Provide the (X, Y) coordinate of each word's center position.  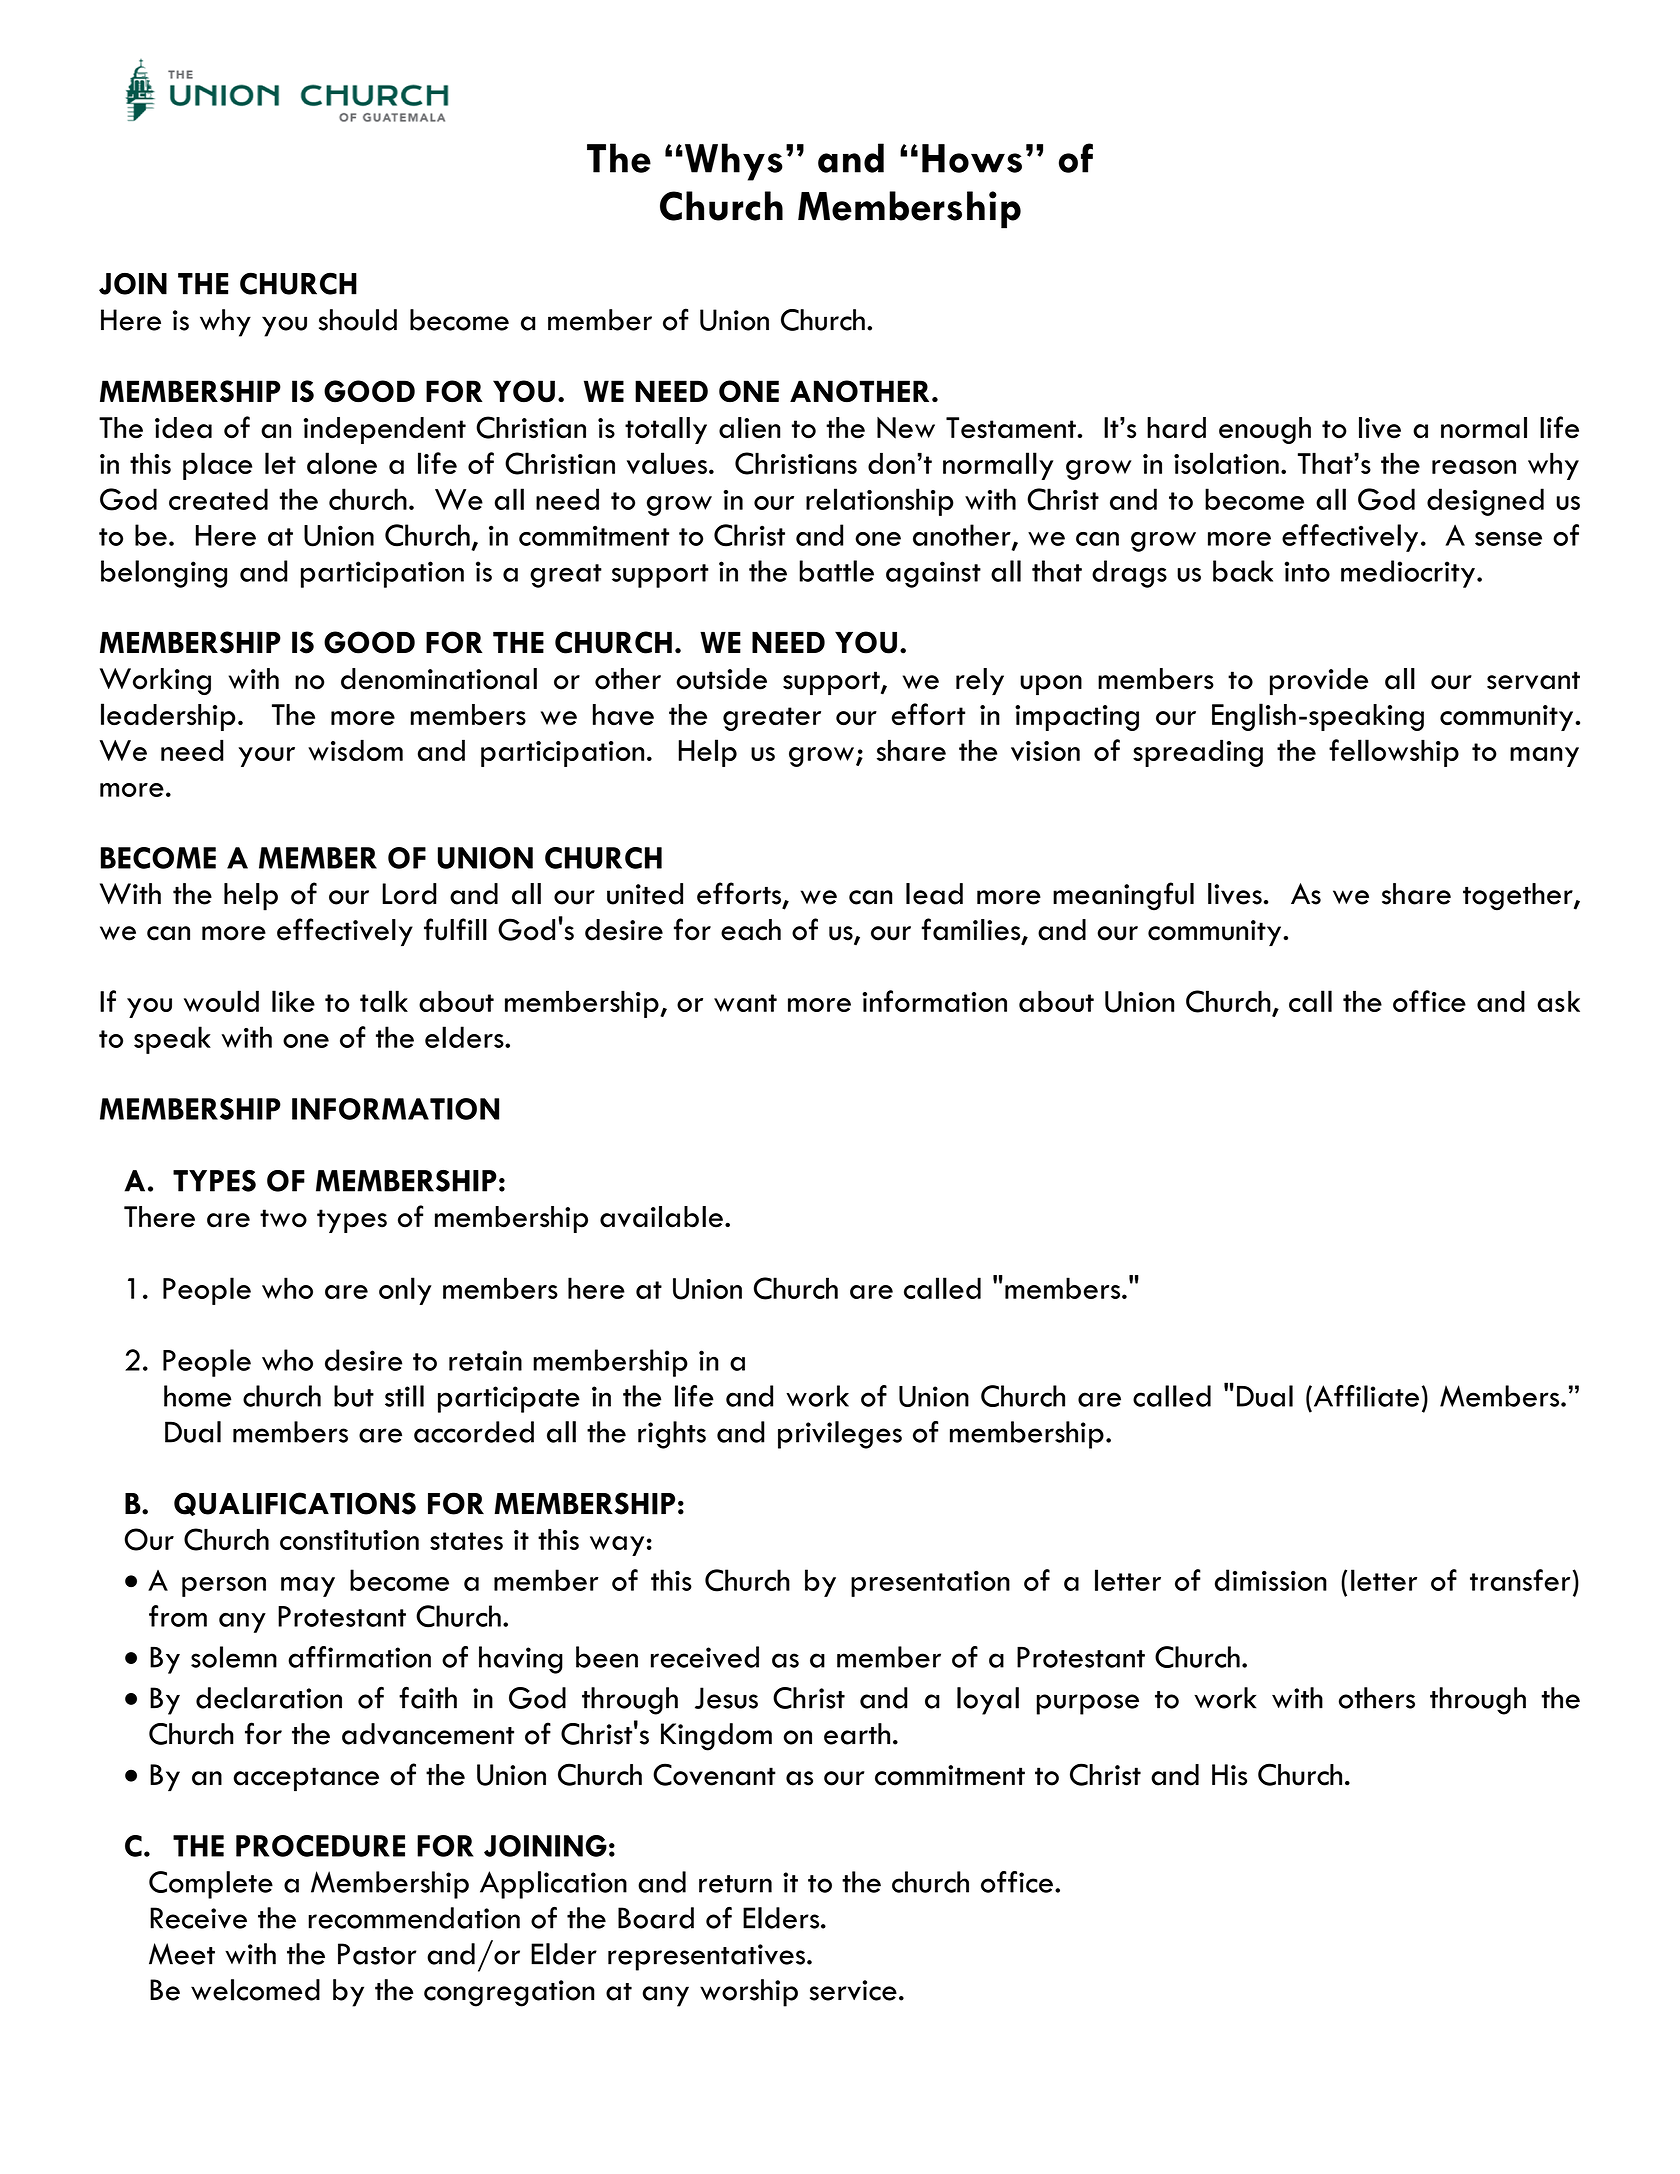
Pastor (377, 1954)
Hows (972, 158)
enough (1265, 430)
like (293, 1001)
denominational (439, 679)
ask (1558, 1001)
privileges (840, 1435)
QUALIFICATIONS (295, 1504)
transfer (1520, 1580)
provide (1319, 681)
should (358, 320)
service (853, 1990)
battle (836, 571)
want (745, 1003)
